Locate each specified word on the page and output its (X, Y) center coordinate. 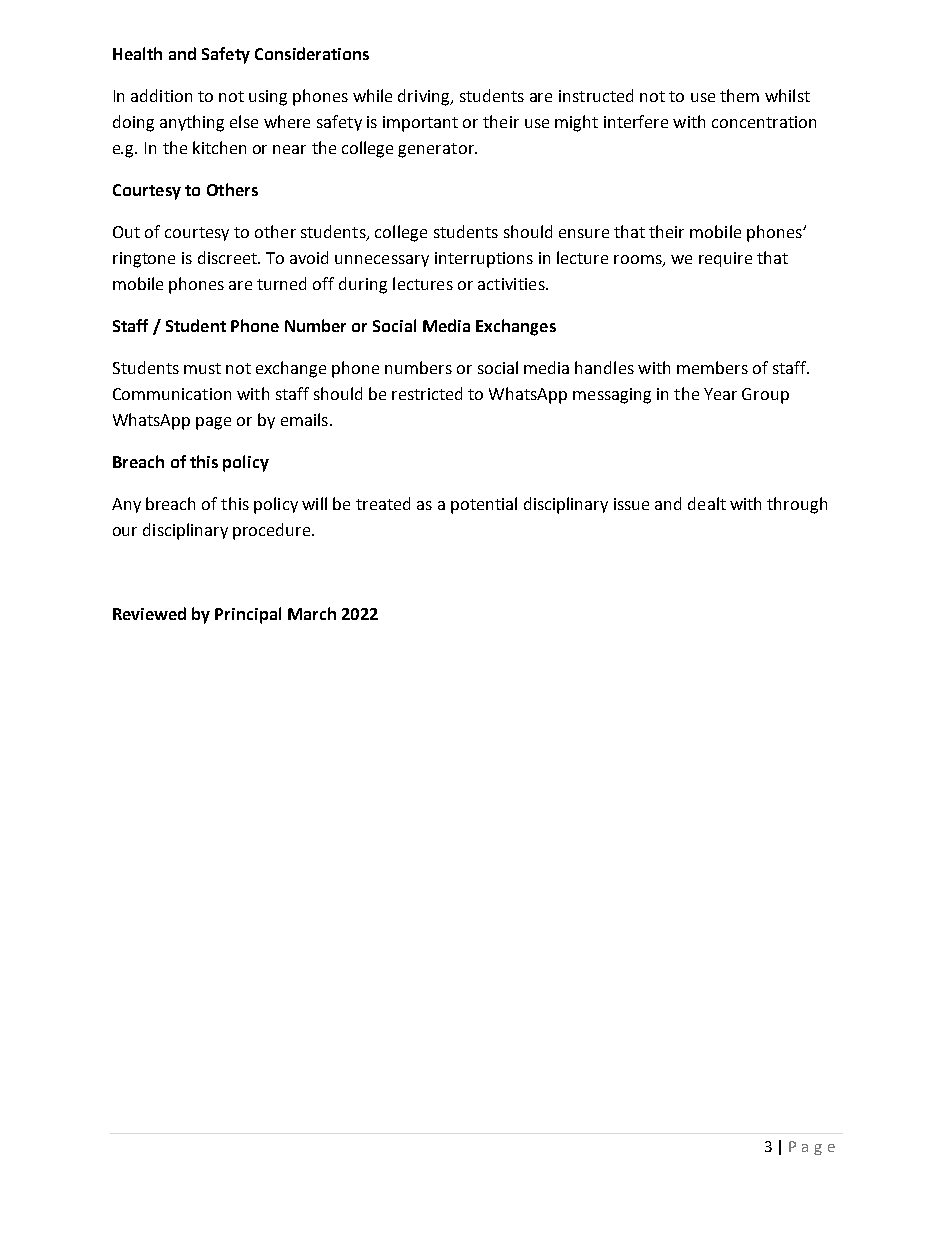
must (202, 368)
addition (161, 95)
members (712, 367)
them (739, 95)
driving (425, 97)
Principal (248, 615)
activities (512, 284)
